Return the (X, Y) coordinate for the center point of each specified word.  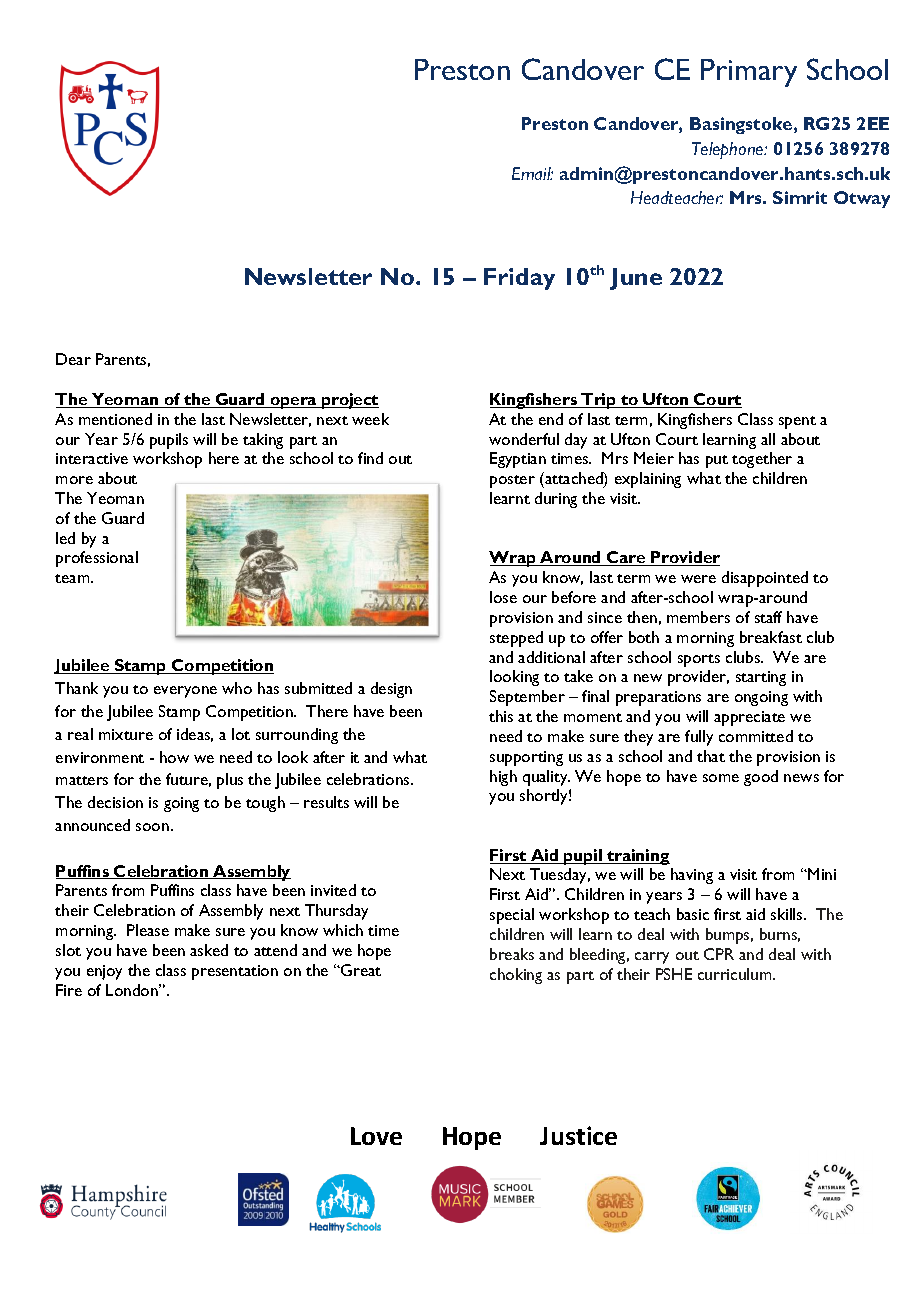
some (721, 778)
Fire (69, 990)
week (370, 419)
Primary (749, 73)
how (174, 757)
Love (376, 1136)
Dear (73, 359)
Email (532, 173)
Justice (578, 1135)
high (503, 778)
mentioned (115, 419)
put (717, 461)
